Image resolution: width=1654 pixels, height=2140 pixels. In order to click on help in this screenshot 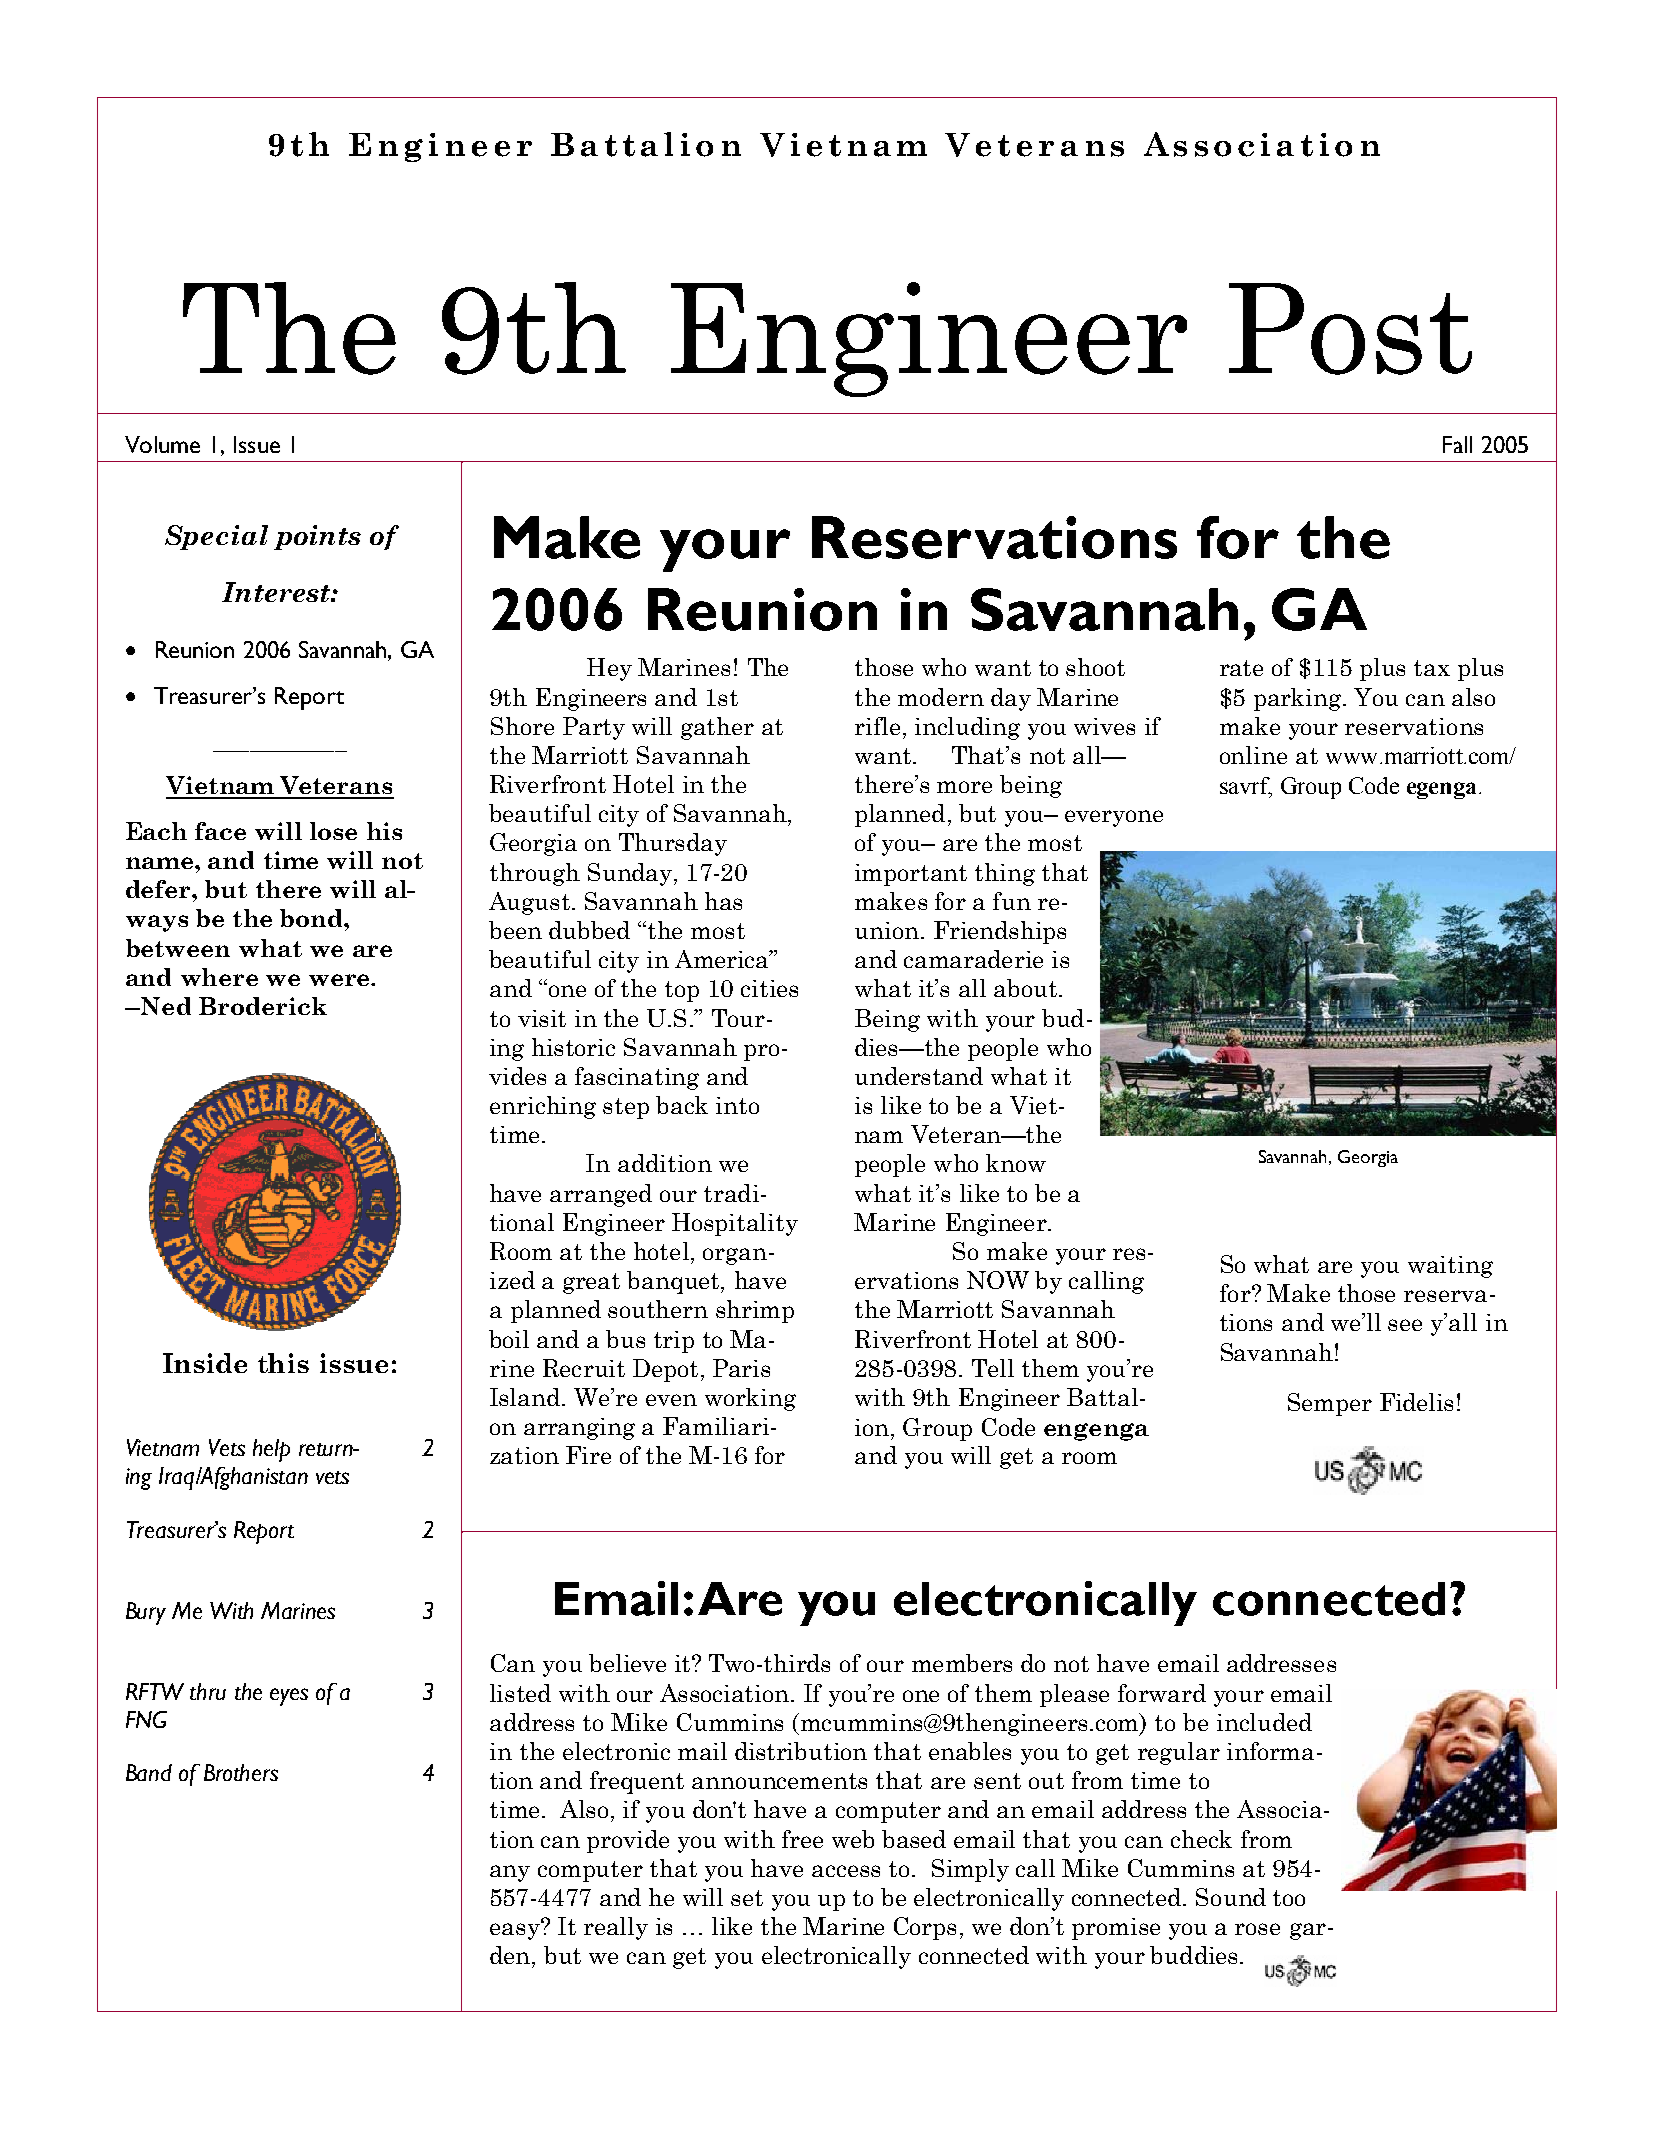, I will do `click(271, 1450)`.
